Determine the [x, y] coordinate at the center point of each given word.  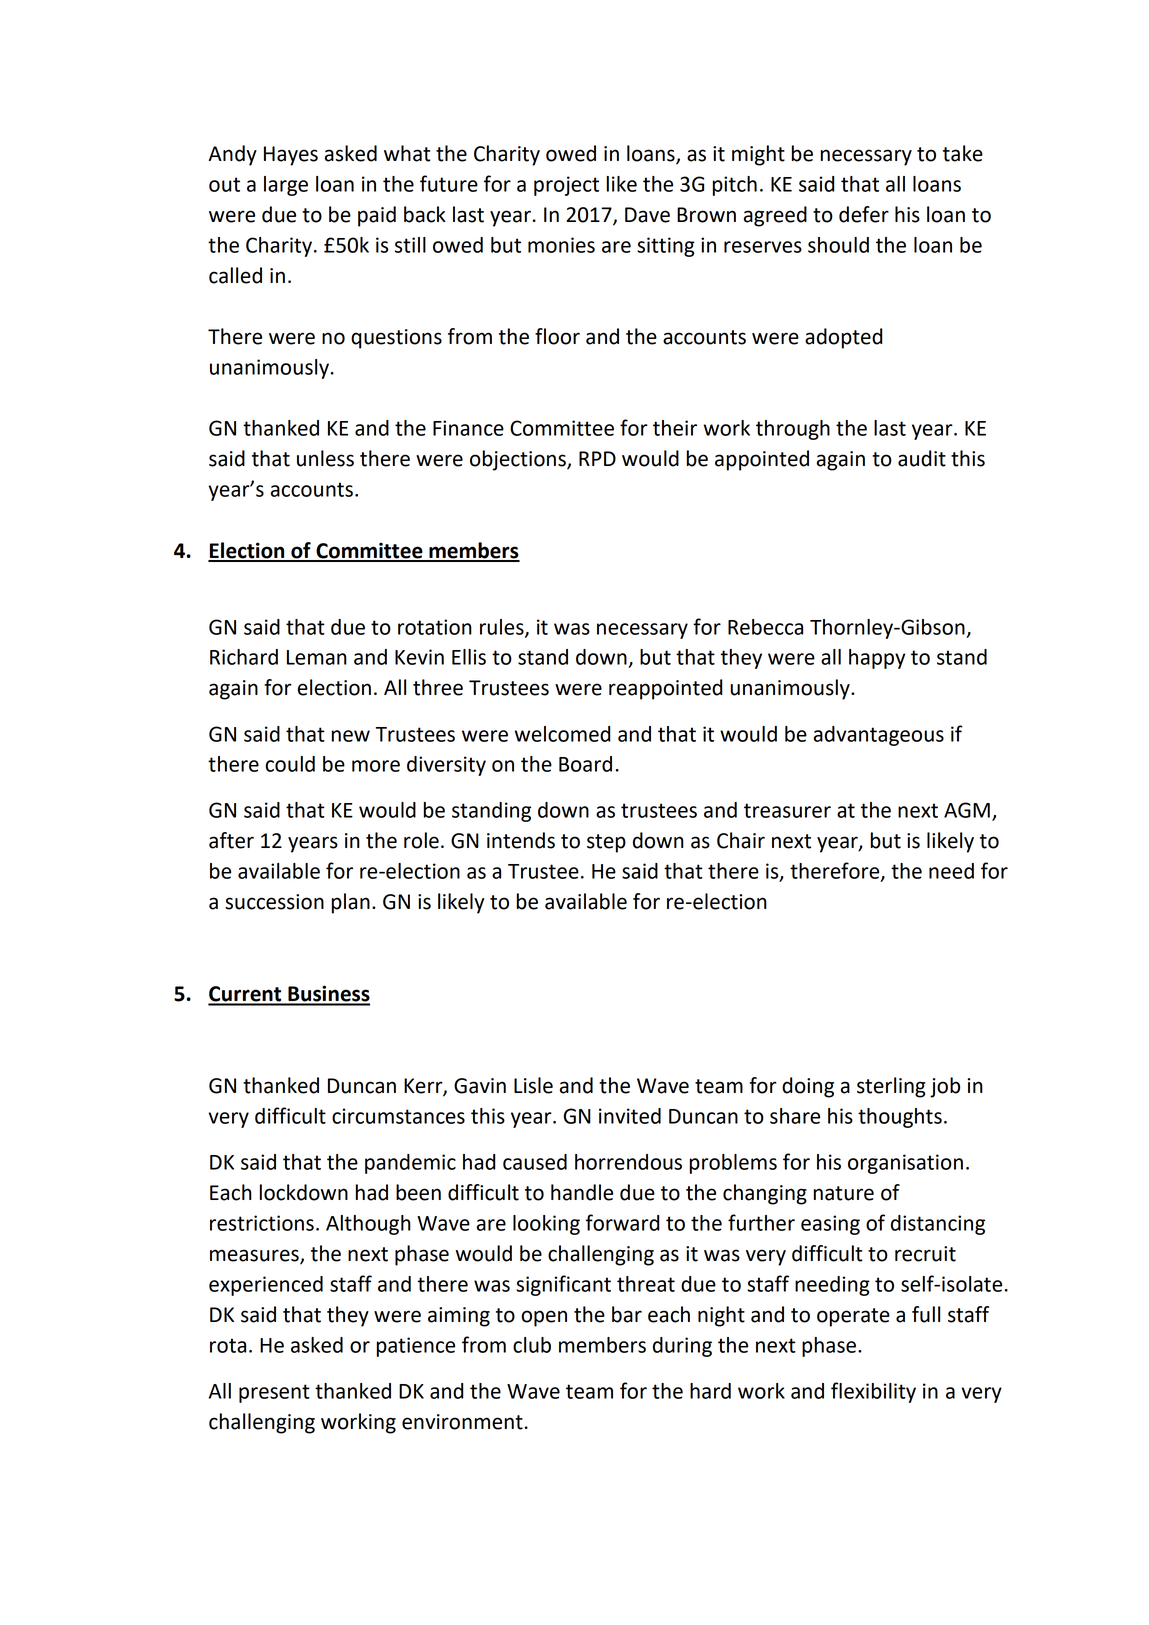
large [286, 186]
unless [325, 458]
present [274, 1393]
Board [585, 764]
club [532, 1345]
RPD [597, 458]
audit [922, 458]
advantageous [879, 736]
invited [630, 1116]
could [290, 764]
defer [864, 214]
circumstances [398, 1116]
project [566, 186]
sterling [891, 1087]
